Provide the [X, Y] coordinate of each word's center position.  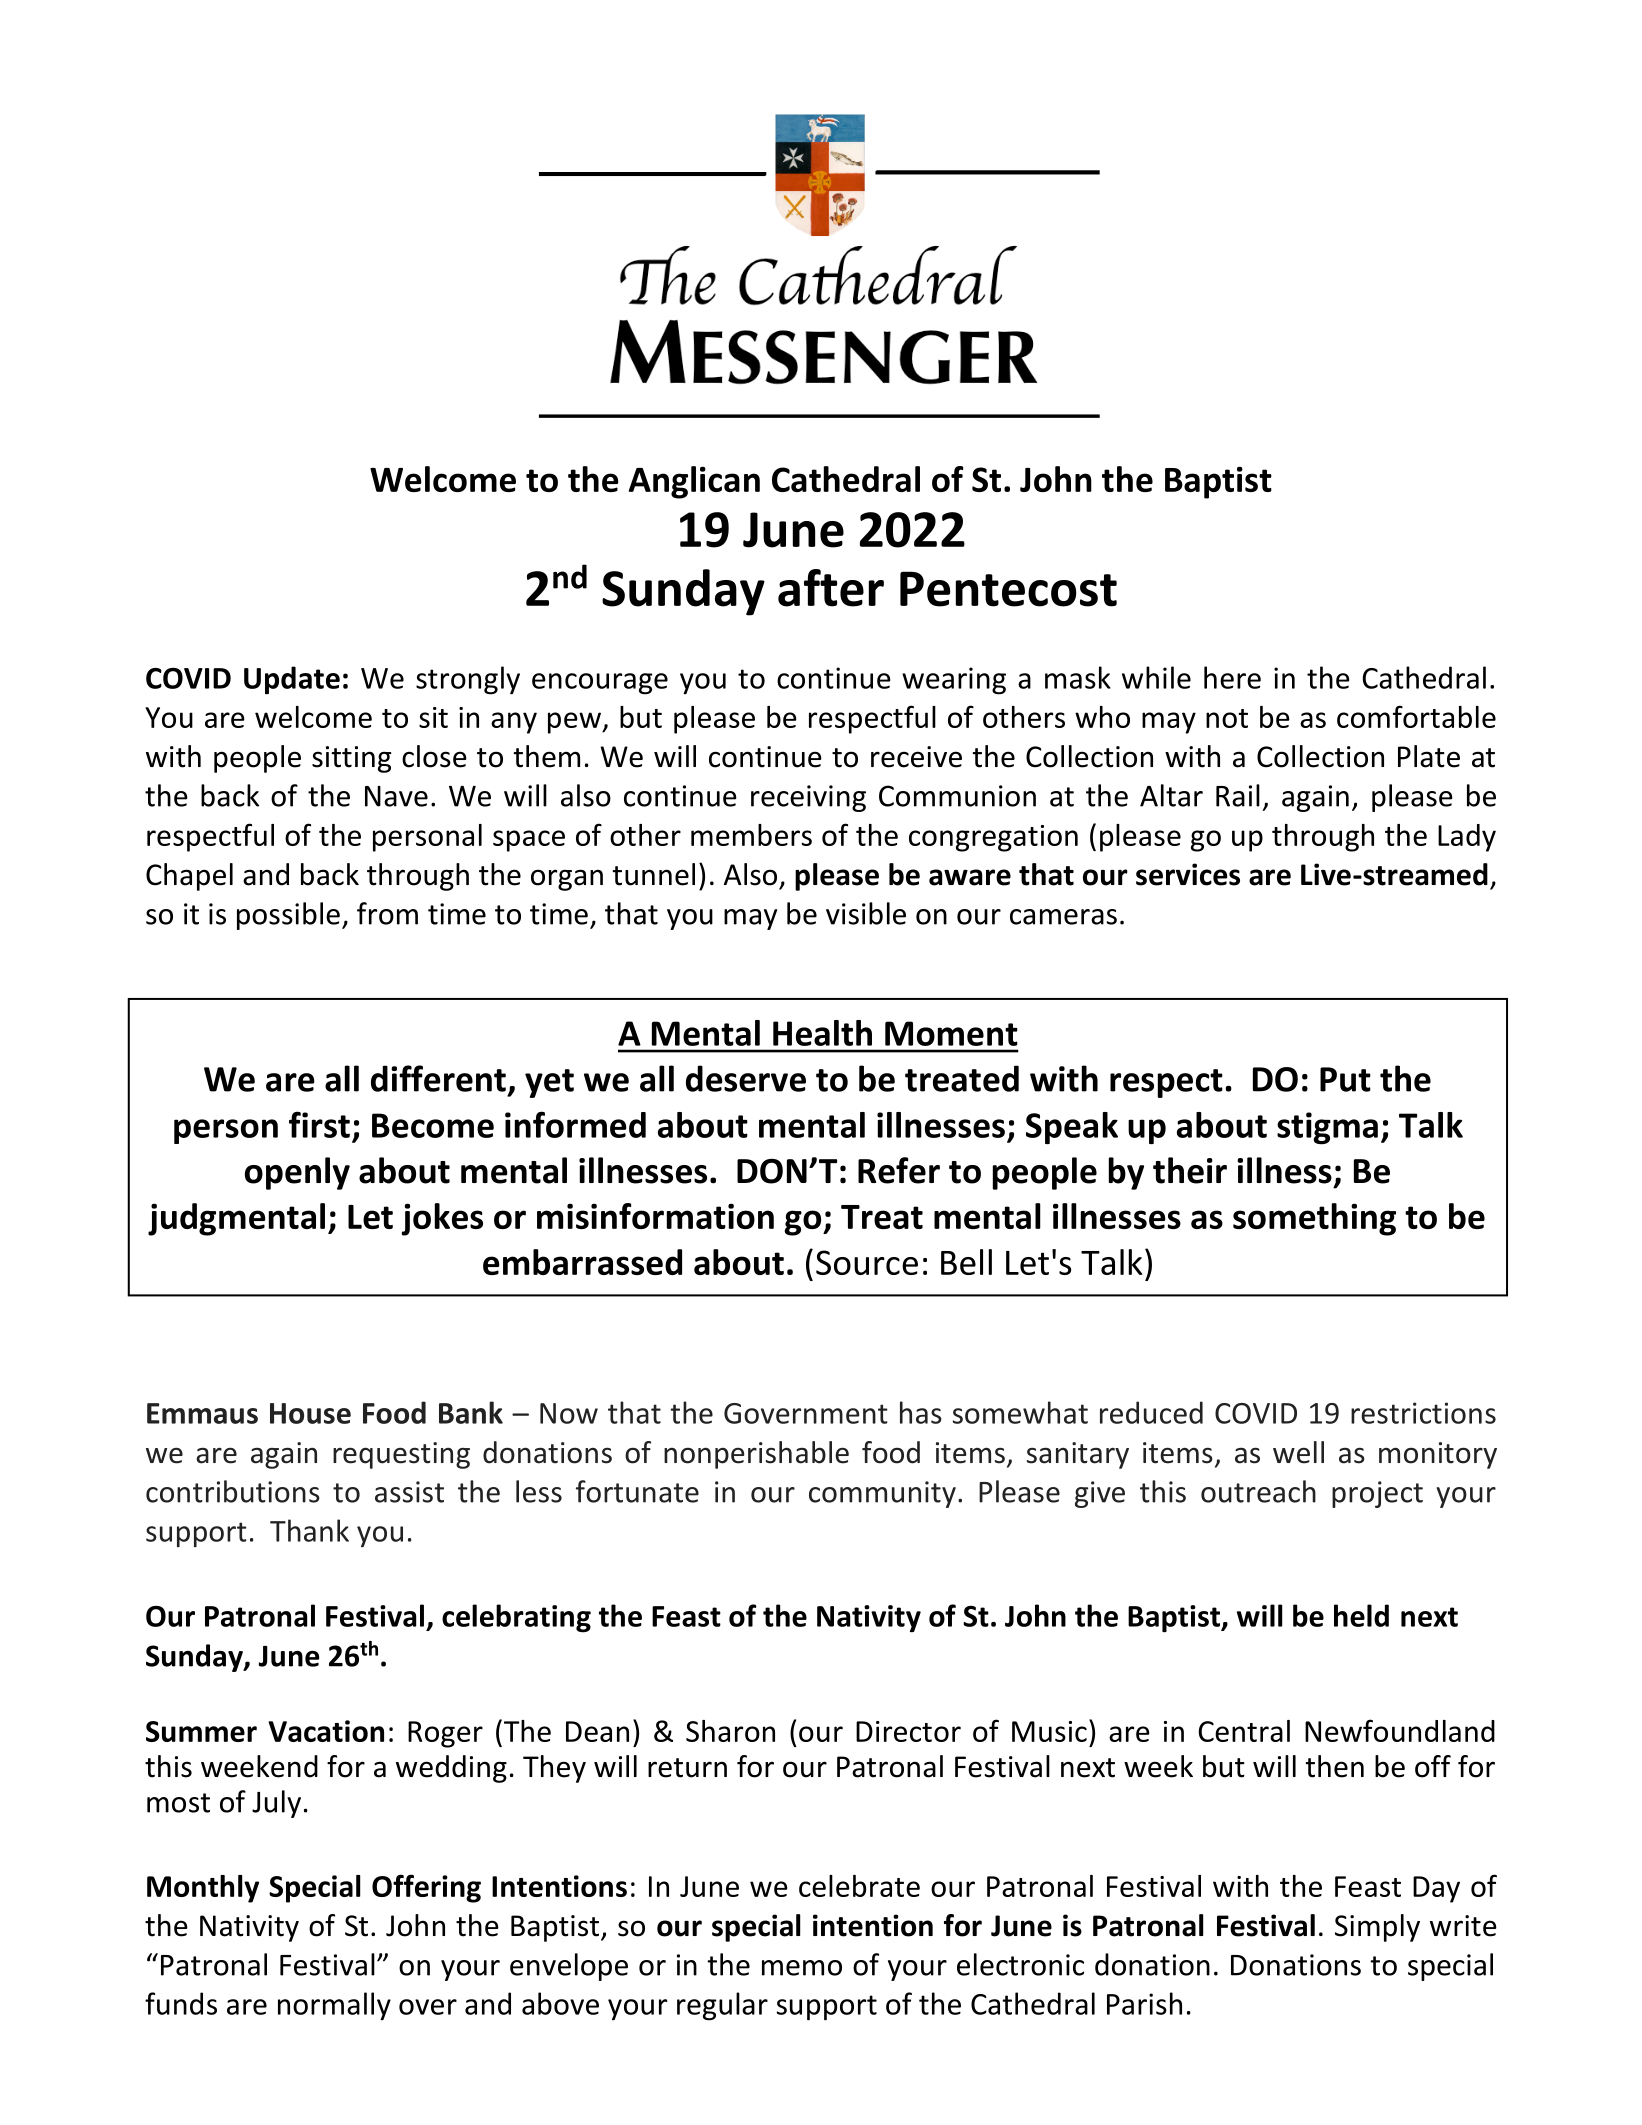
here [1232, 677]
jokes [442, 1219]
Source [867, 1262]
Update [292, 680]
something [1314, 1219]
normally [334, 2006]
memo [802, 1968]
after [831, 588]
